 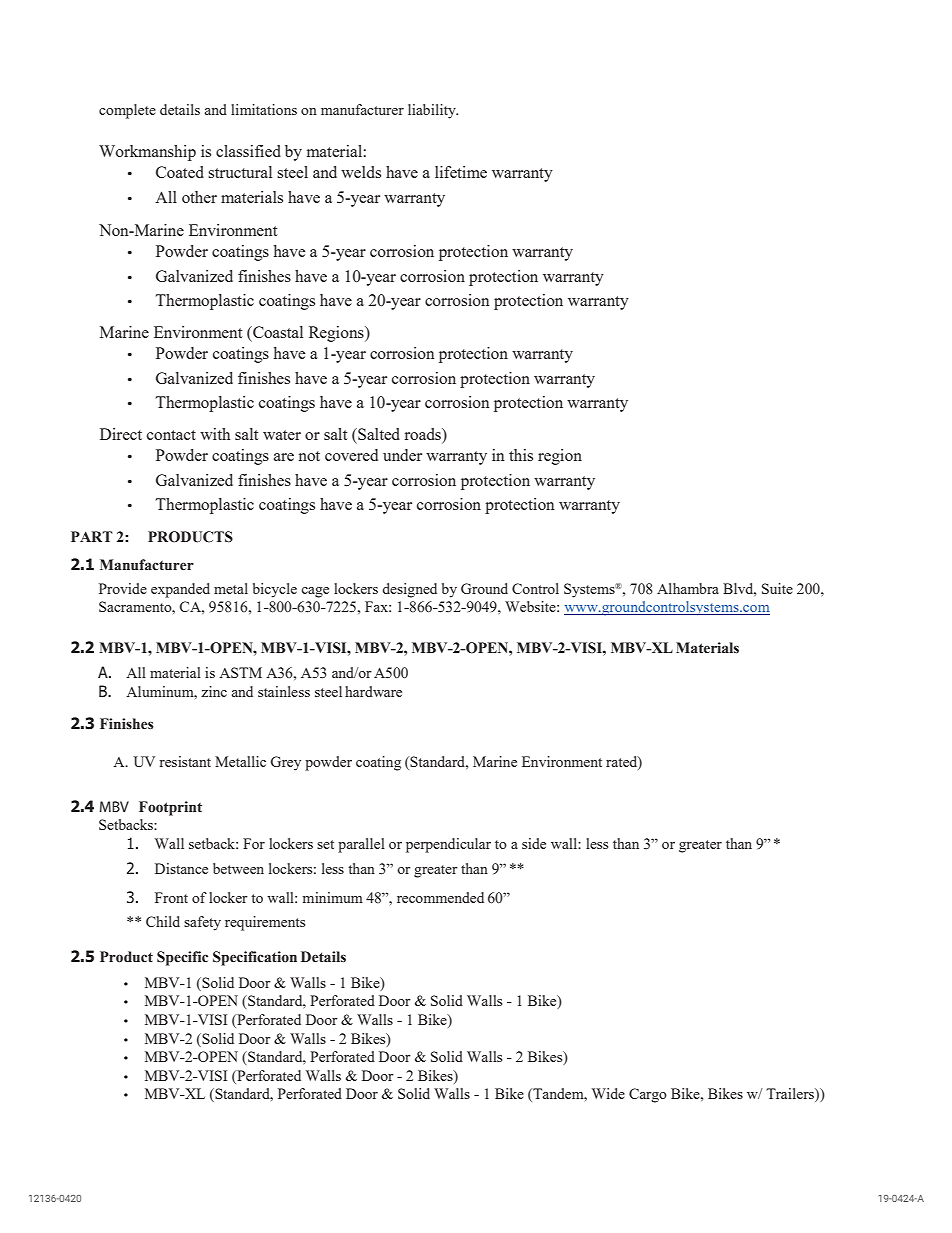 What do you see at coordinates (461, 172) in the screenshot?
I see `lifetime` at bounding box center [461, 172].
